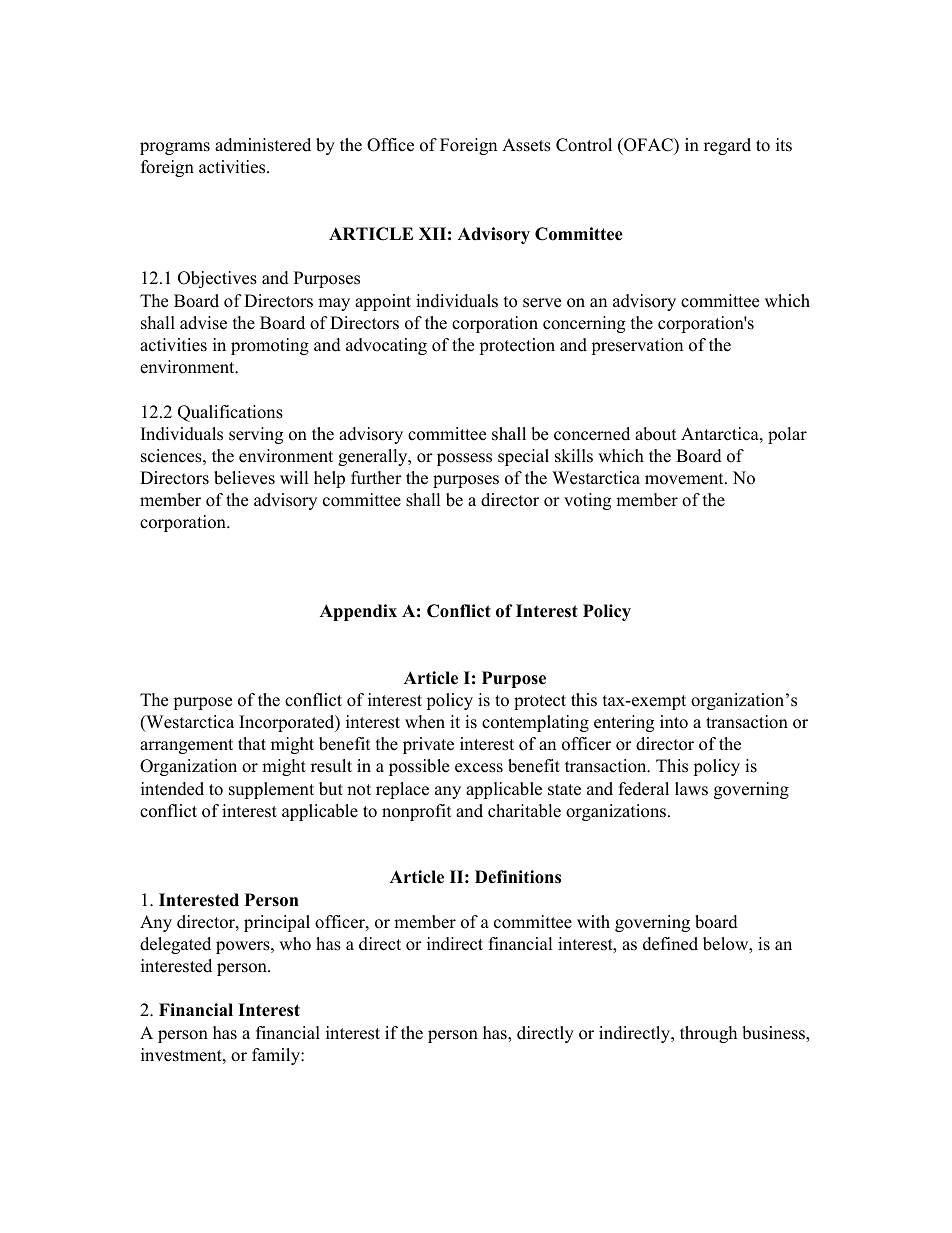  What do you see at coordinates (295, 944) in the screenshot?
I see `who` at bounding box center [295, 944].
